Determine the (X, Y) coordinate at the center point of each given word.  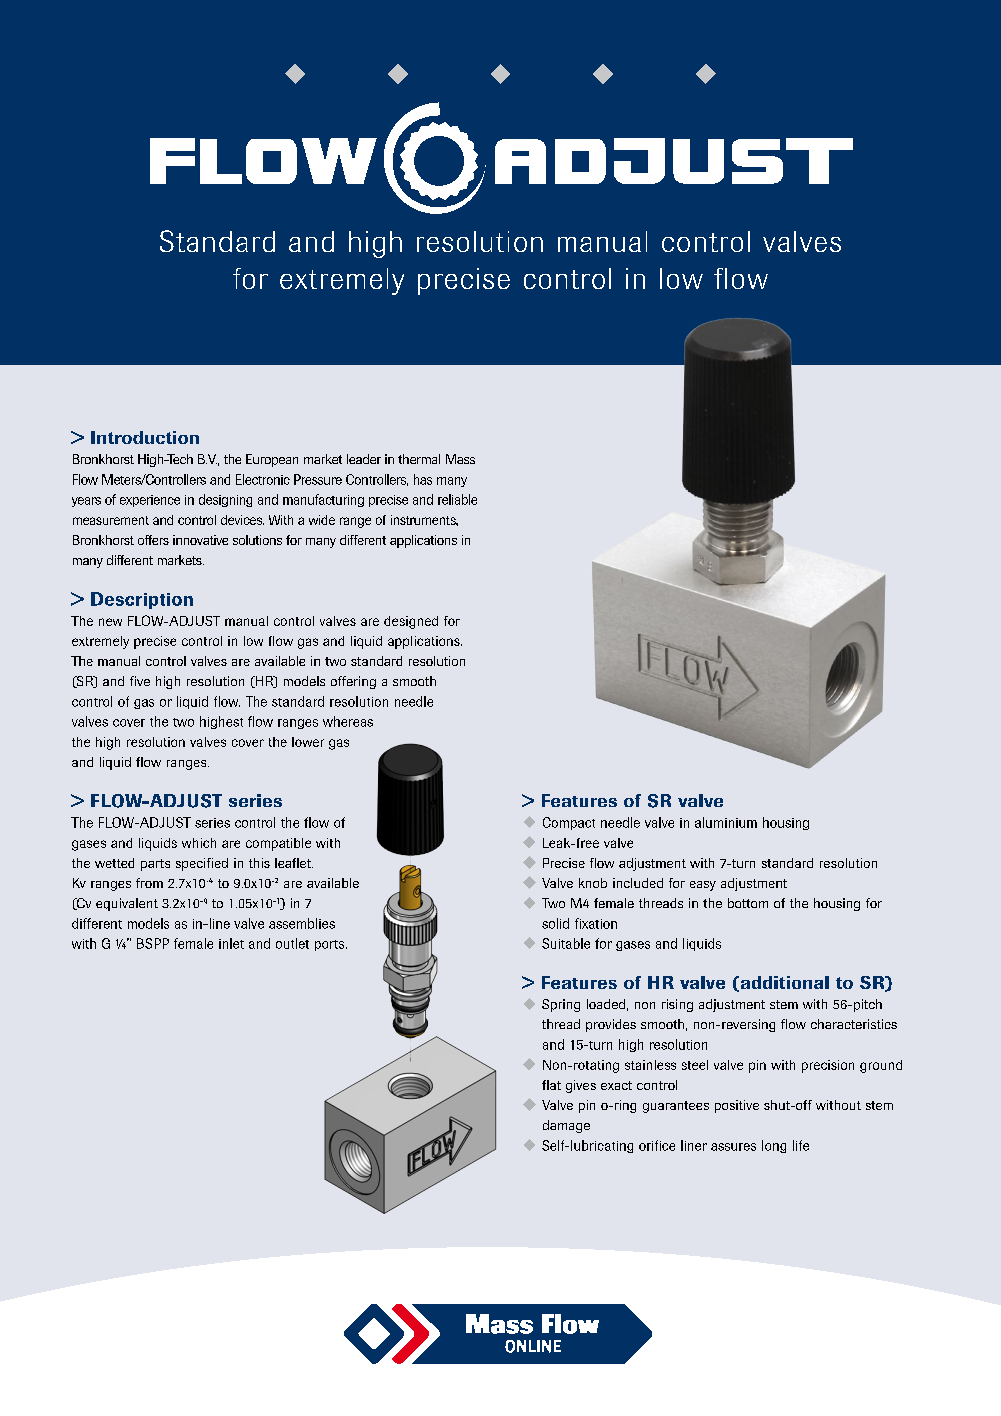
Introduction (145, 437)
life (801, 1145)
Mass (460, 459)
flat (551, 1085)
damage (566, 1126)
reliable (457, 499)
